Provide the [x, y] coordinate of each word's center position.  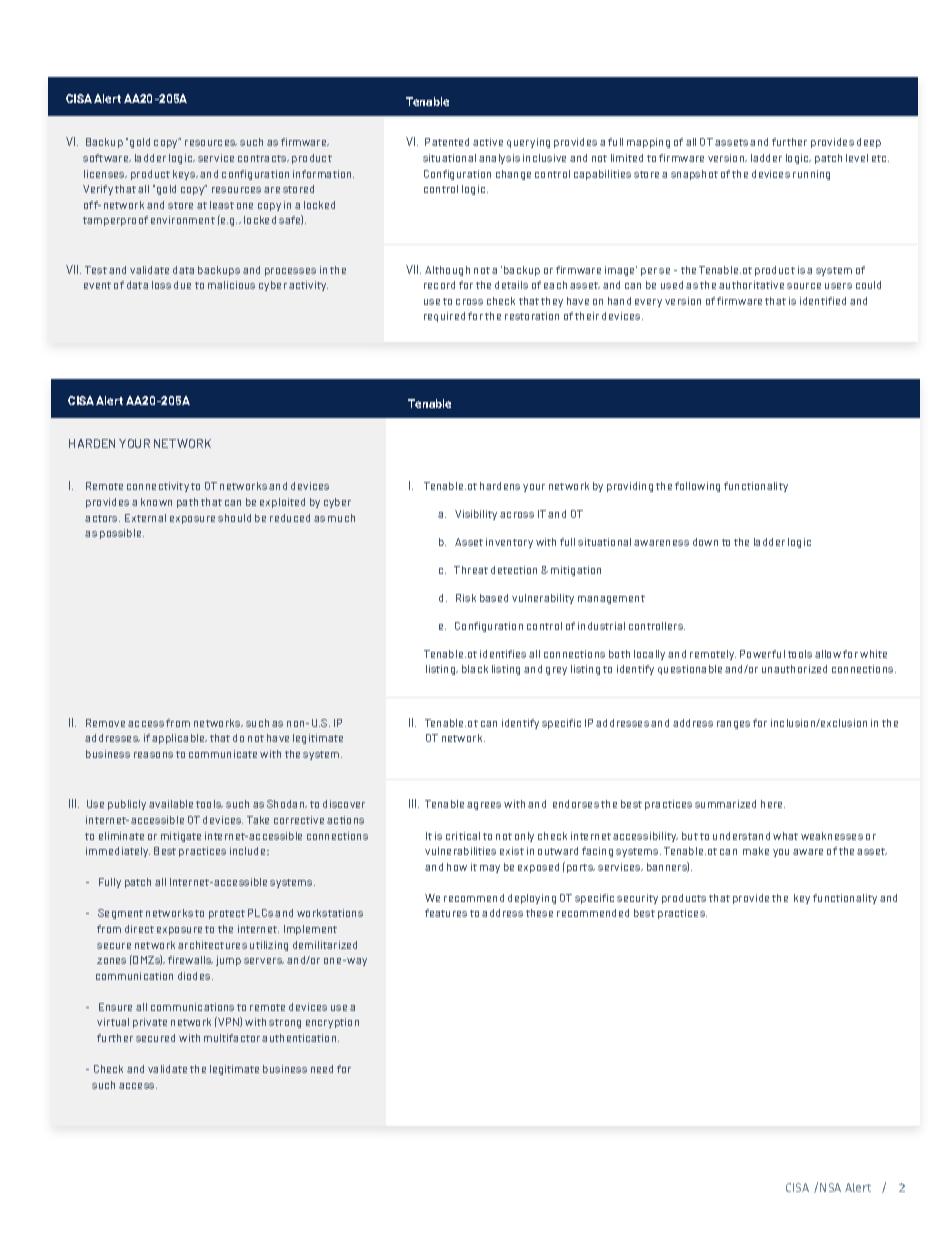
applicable [179, 739]
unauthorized [794, 669]
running [811, 175]
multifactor [232, 1038]
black [475, 669]
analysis [499, 159]
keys [185, 175]
